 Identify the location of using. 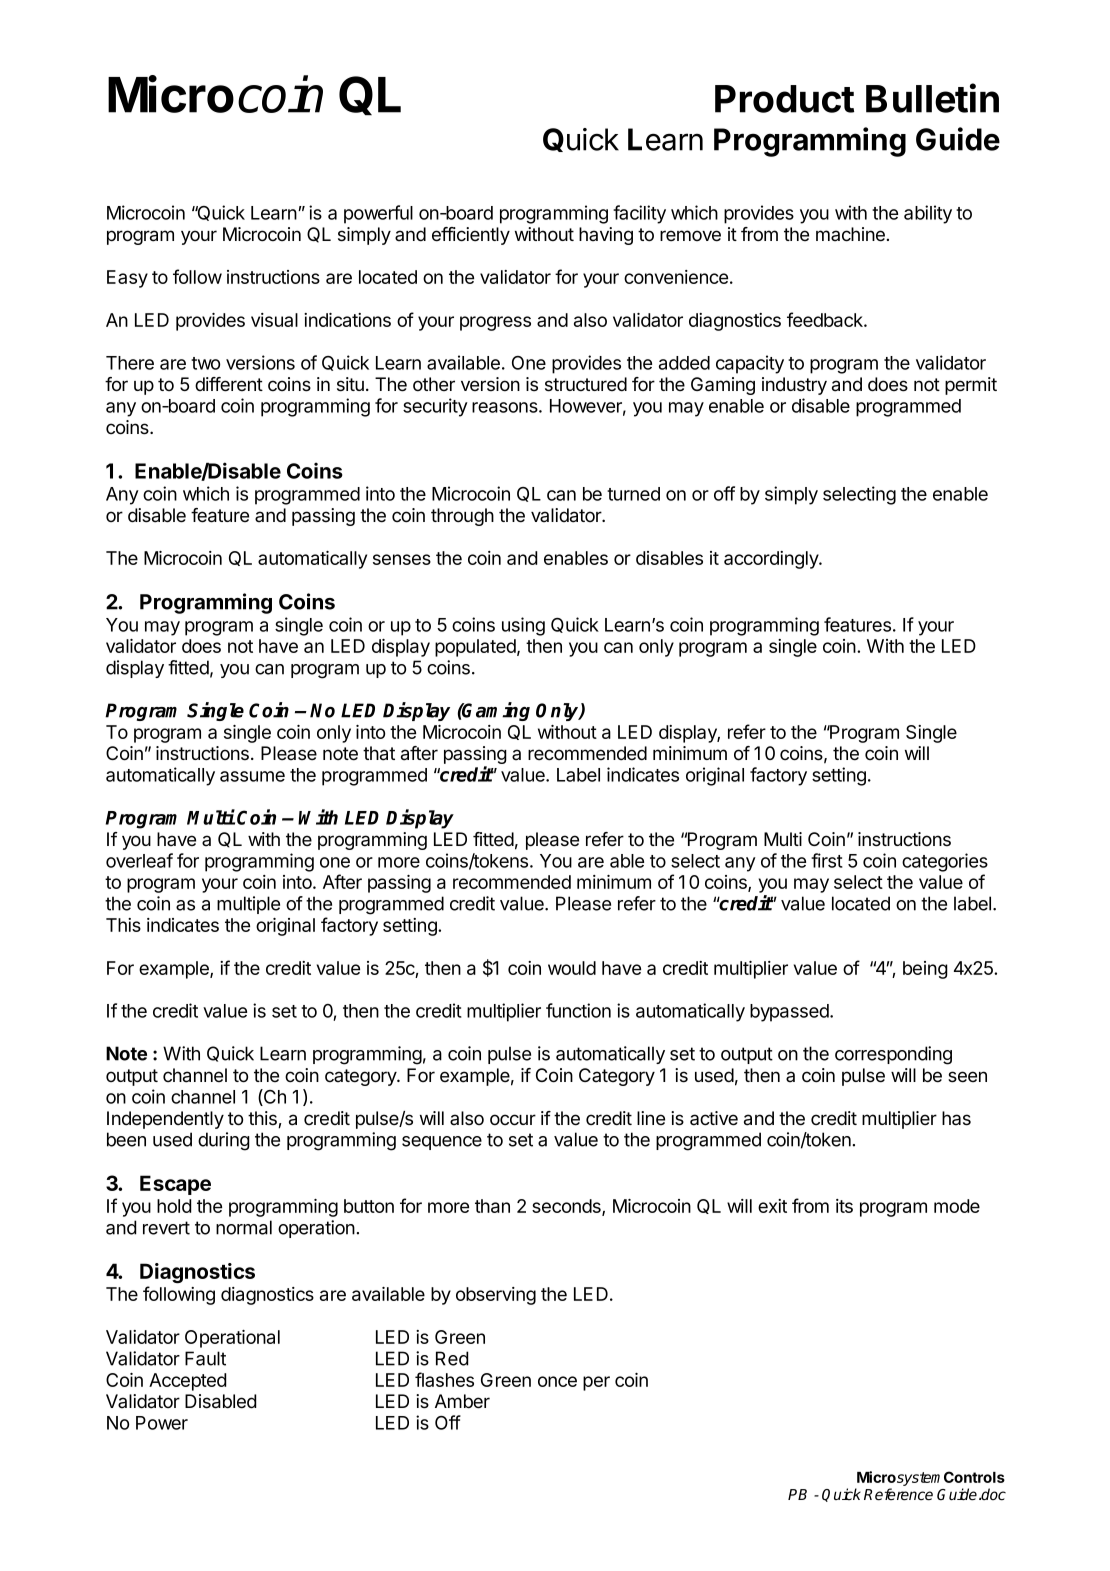
(523, 626).
